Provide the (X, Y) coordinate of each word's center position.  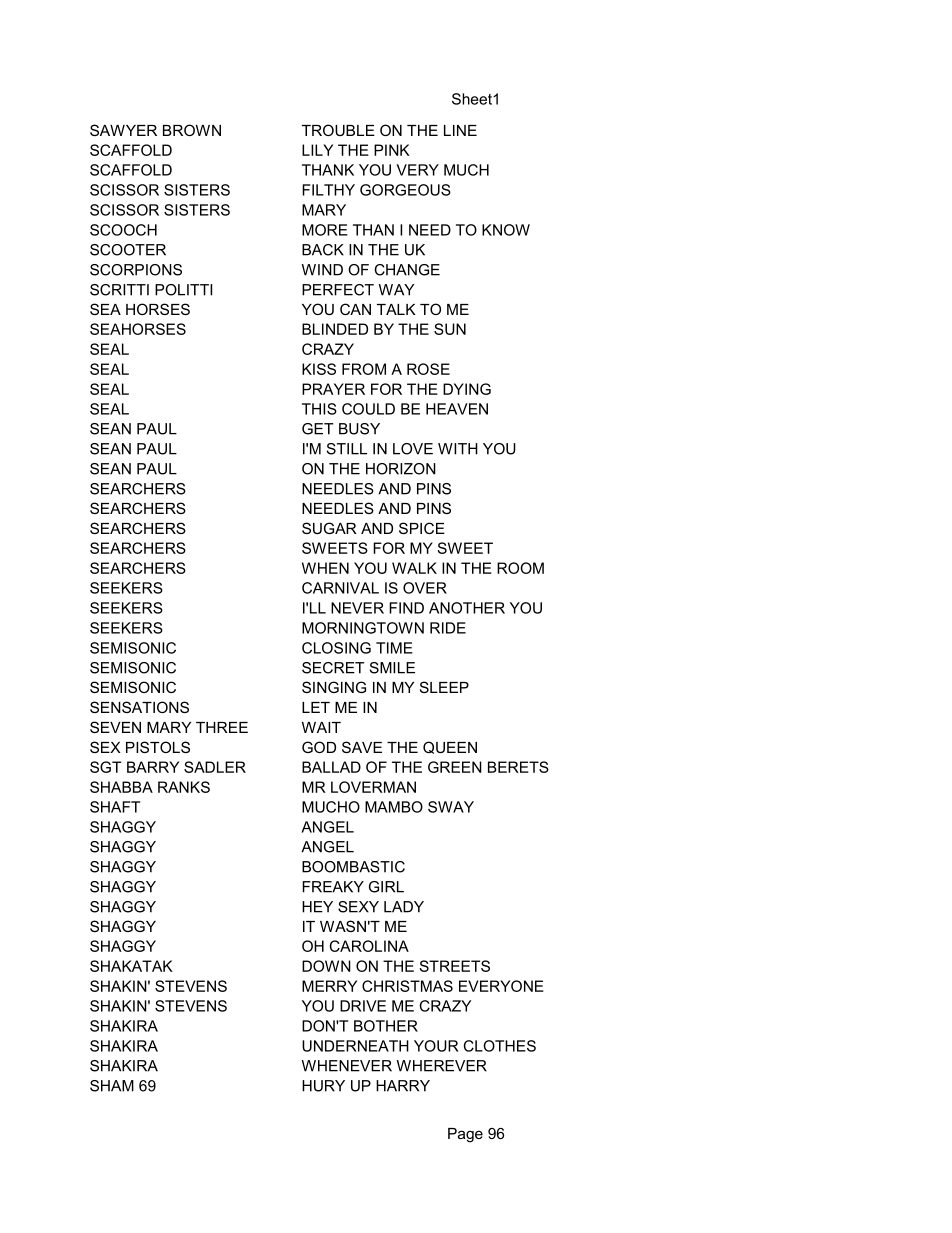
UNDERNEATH (355, 1046)
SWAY (451, 807)
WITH (458, 449)
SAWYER (123, 130)
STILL (347, 449)
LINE (460, 130)
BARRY (153, 767)
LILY (317, 150)
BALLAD (331, 767)
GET (317, 429)
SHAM (112, 1086)
